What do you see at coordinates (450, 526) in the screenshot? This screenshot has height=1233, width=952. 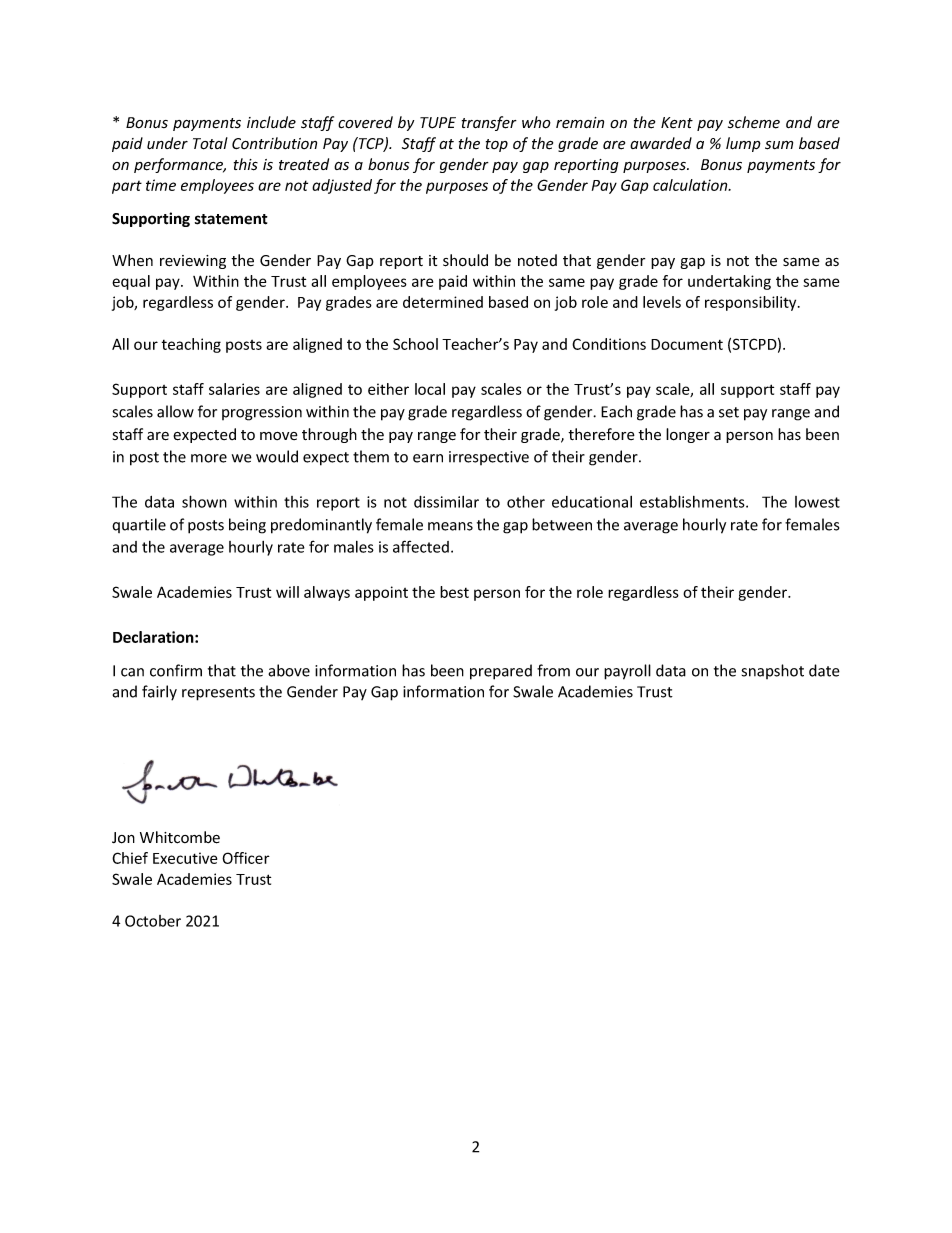 I see `means` at bounding box center [450, 526].
